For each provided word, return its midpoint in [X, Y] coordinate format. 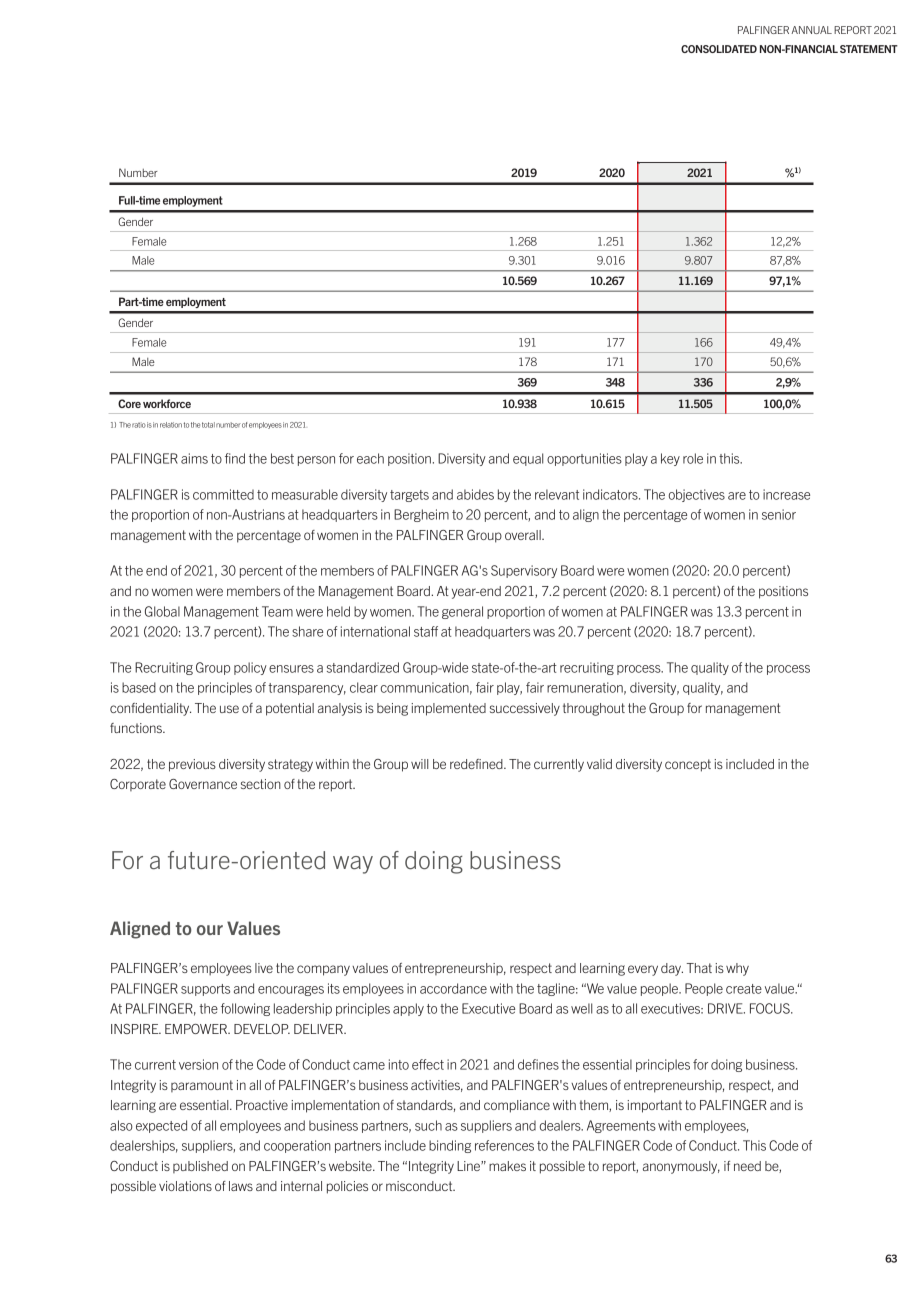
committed [223, 494]
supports [205, 990]
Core [129, 403]
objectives [697, 495]
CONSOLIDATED [719, 49]
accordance [453, 988]
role [693, 458]
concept [688, 765]
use [229, 709]
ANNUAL [811, 30]
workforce [167, 403]
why [737, 969]
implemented [448, 709]
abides [475, 494]
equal [528, 459]
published [200, 1167]
